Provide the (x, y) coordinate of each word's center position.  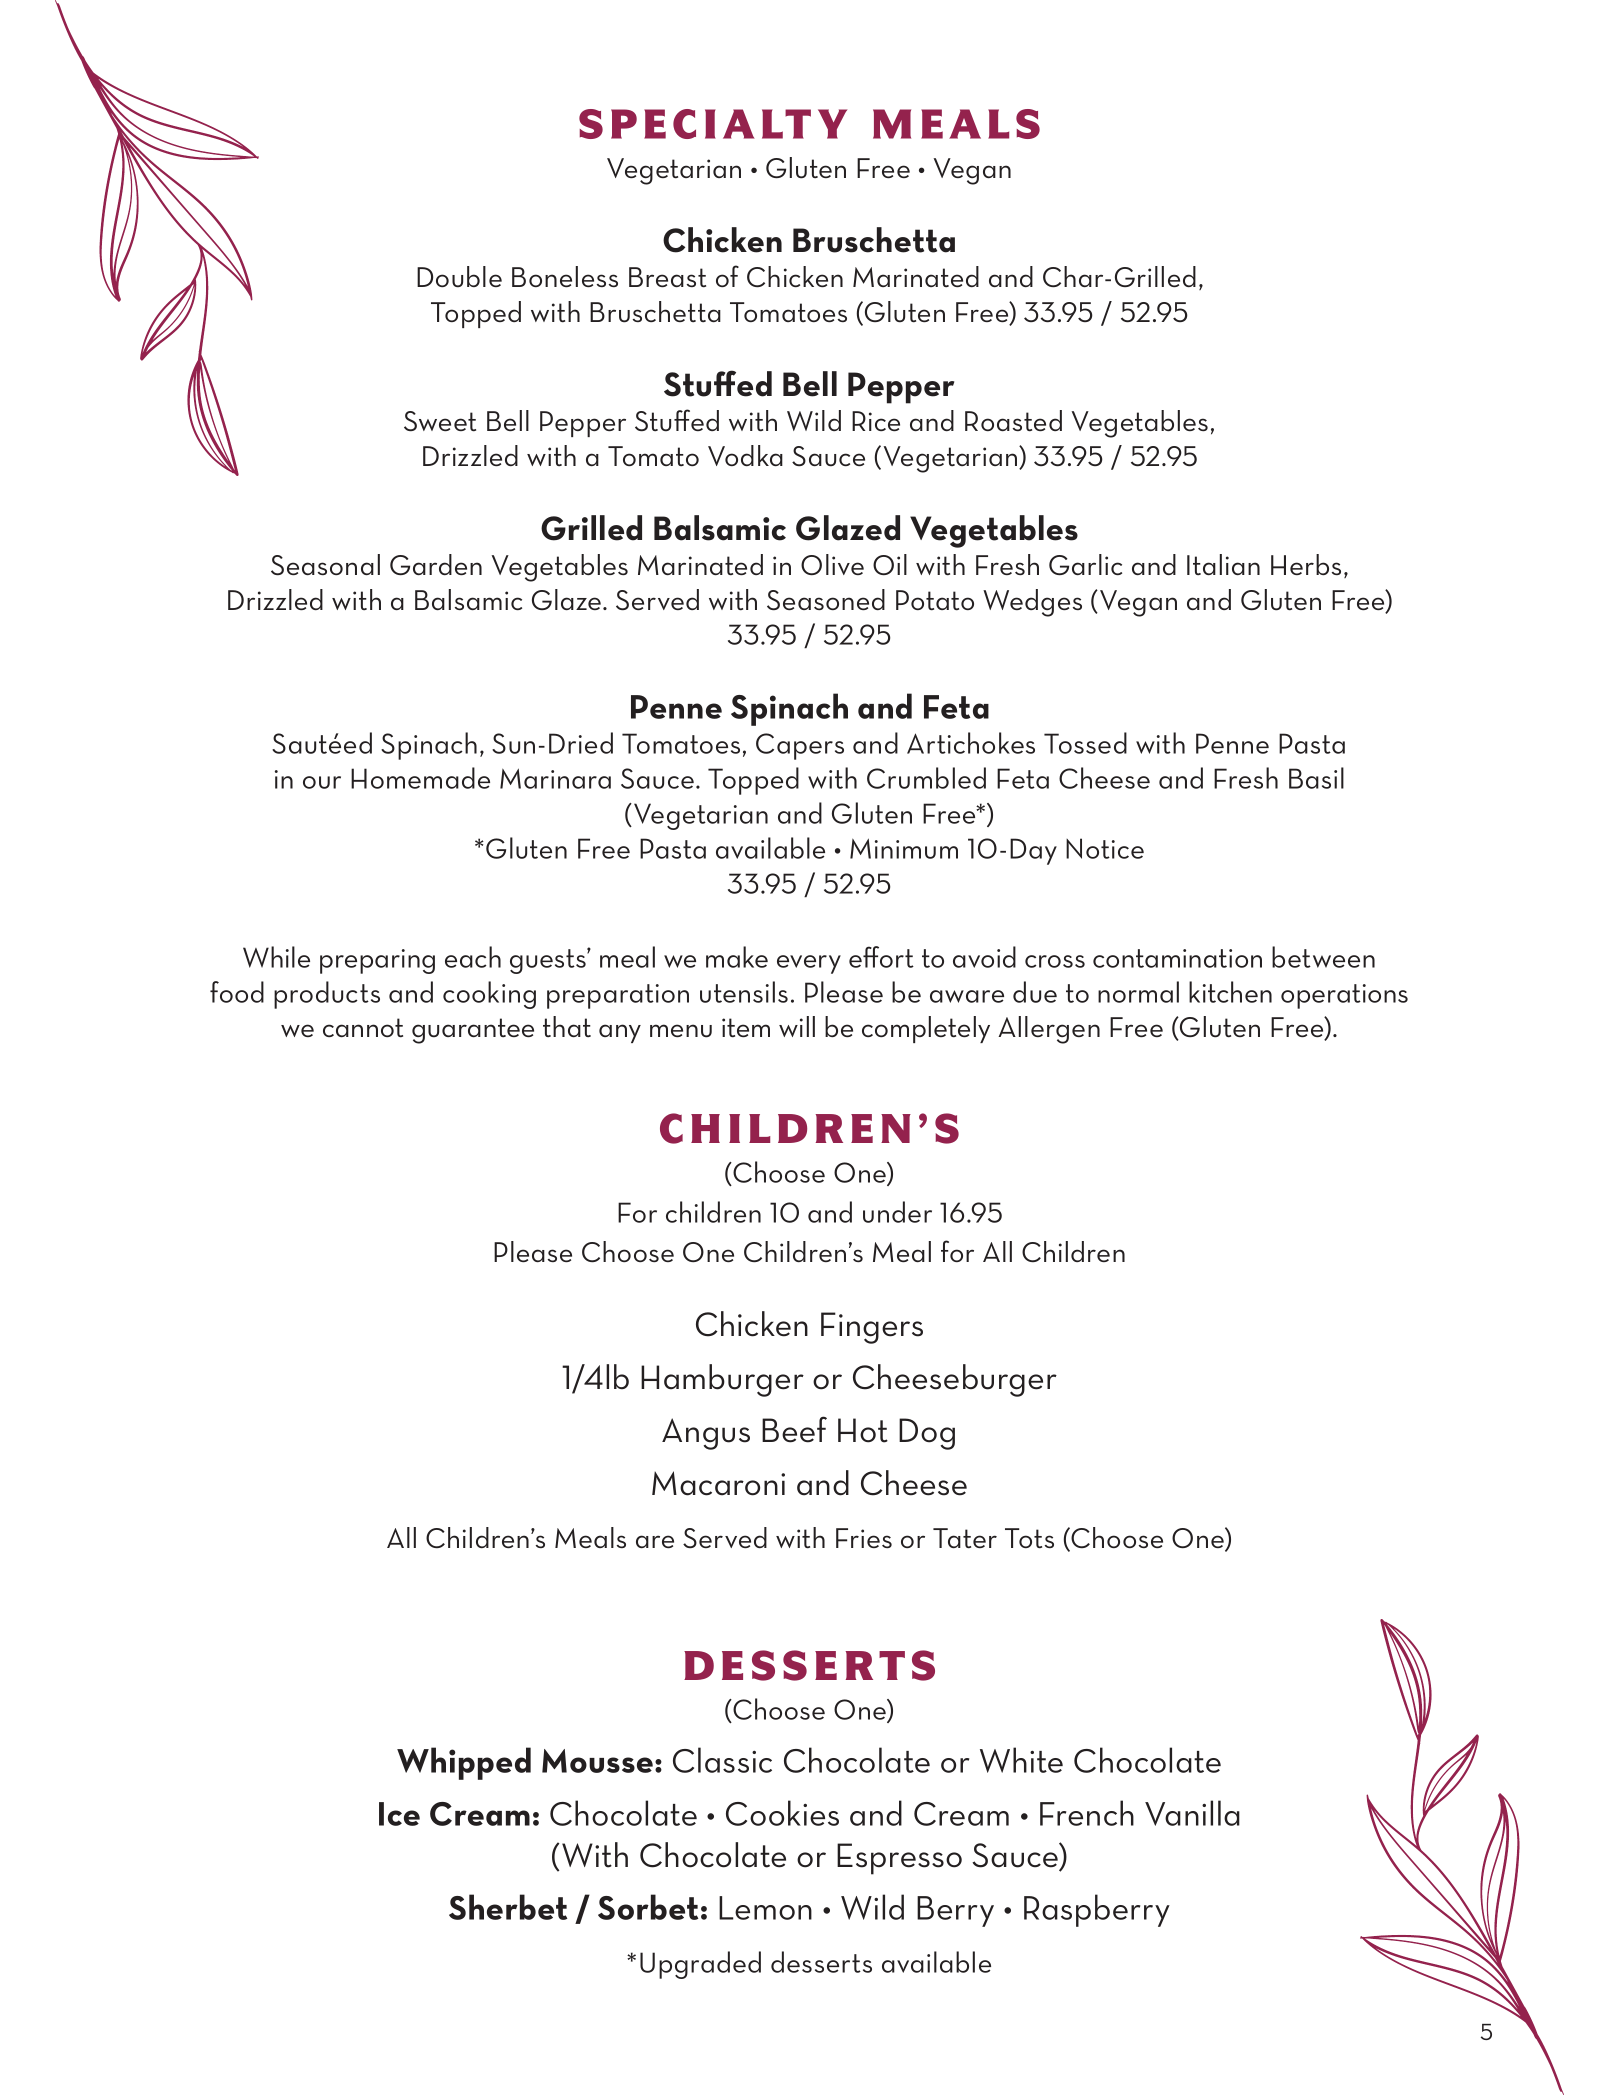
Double (459, 277)
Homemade (420, 778)
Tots (1029, 1538)
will (797, 1026)
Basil (1316, 778)
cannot (363, 1028)
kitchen (1230, 992)
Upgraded (700, 1965)
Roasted (1013, 421)
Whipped (464, 1763)
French (1087, 1813)
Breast (667, 277)
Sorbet (648, 1907)
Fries (864, 1538)
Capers (800, 746)
